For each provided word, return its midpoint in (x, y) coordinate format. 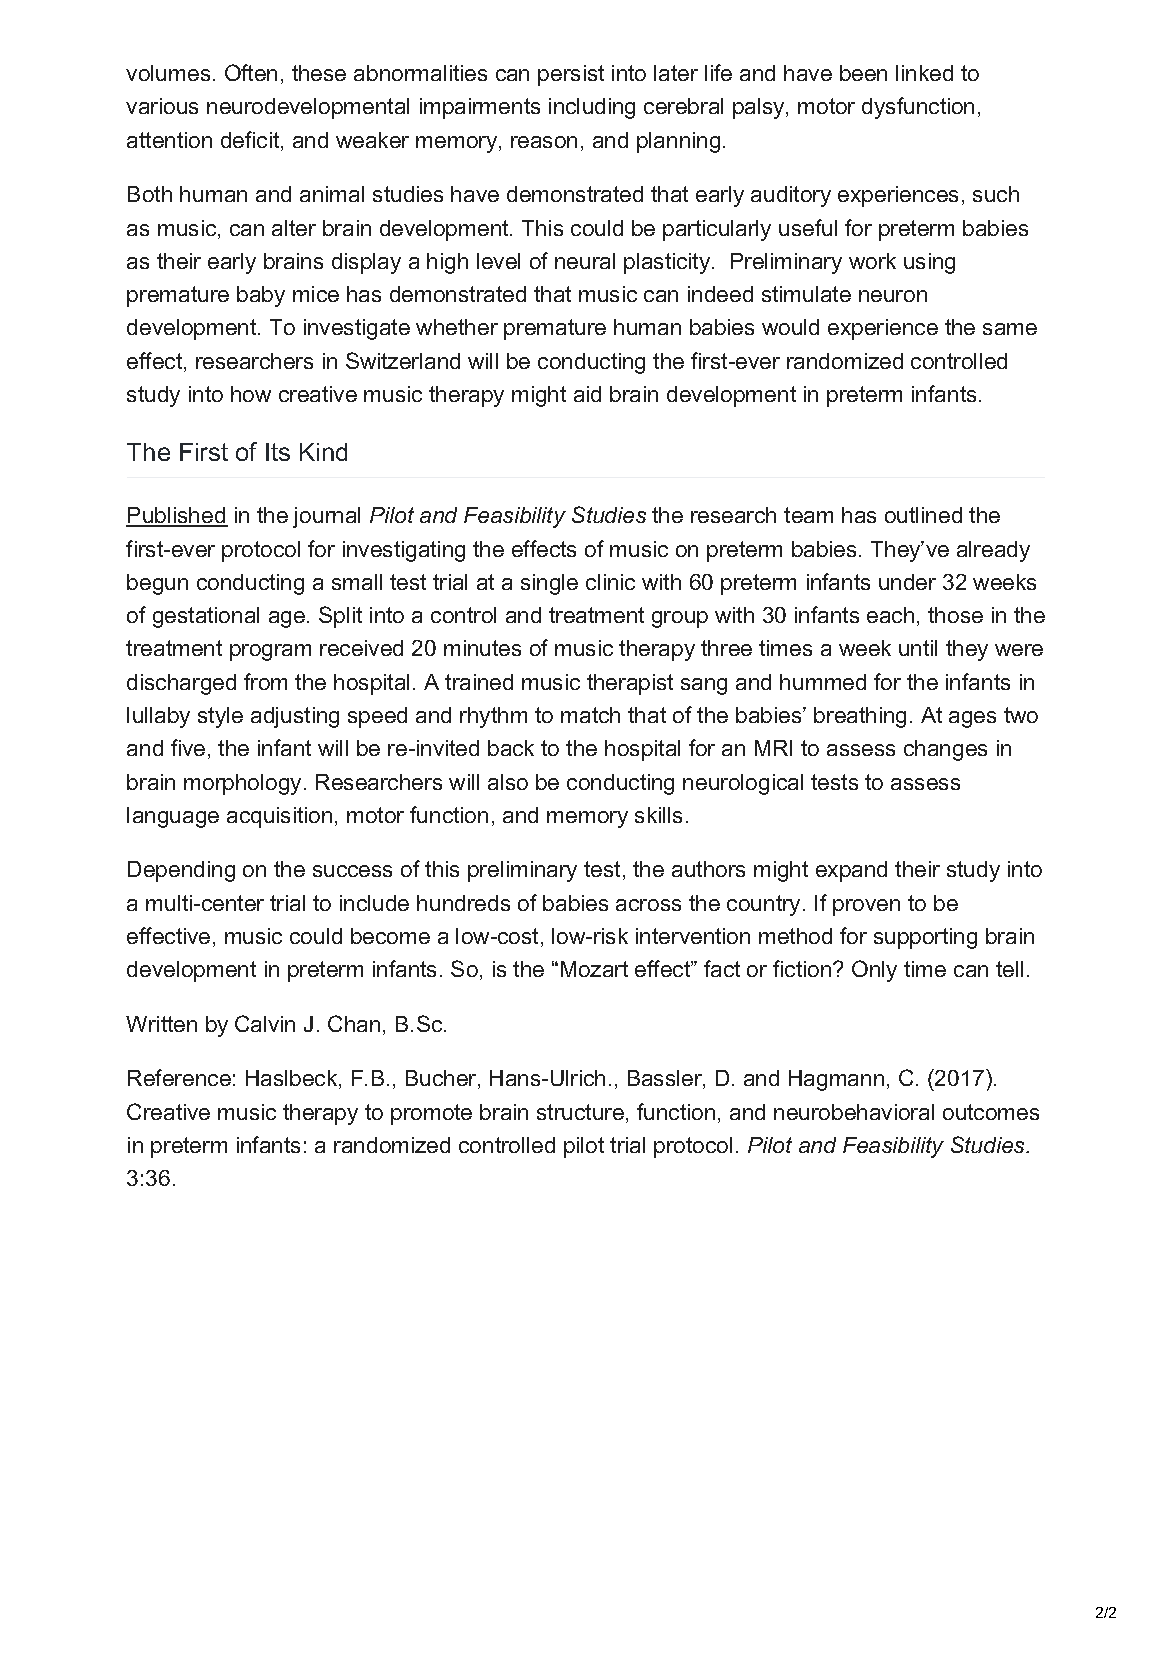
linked (924, 73)
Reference (179, 1077)
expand (851, 871)
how (251, 394)
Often (251, 72)
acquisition (279, 817)
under (907, 582)
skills (658, 815)
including (592, 108)
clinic (610, 582)
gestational (206, 617)
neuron (893, 296)
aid (587, 394)
